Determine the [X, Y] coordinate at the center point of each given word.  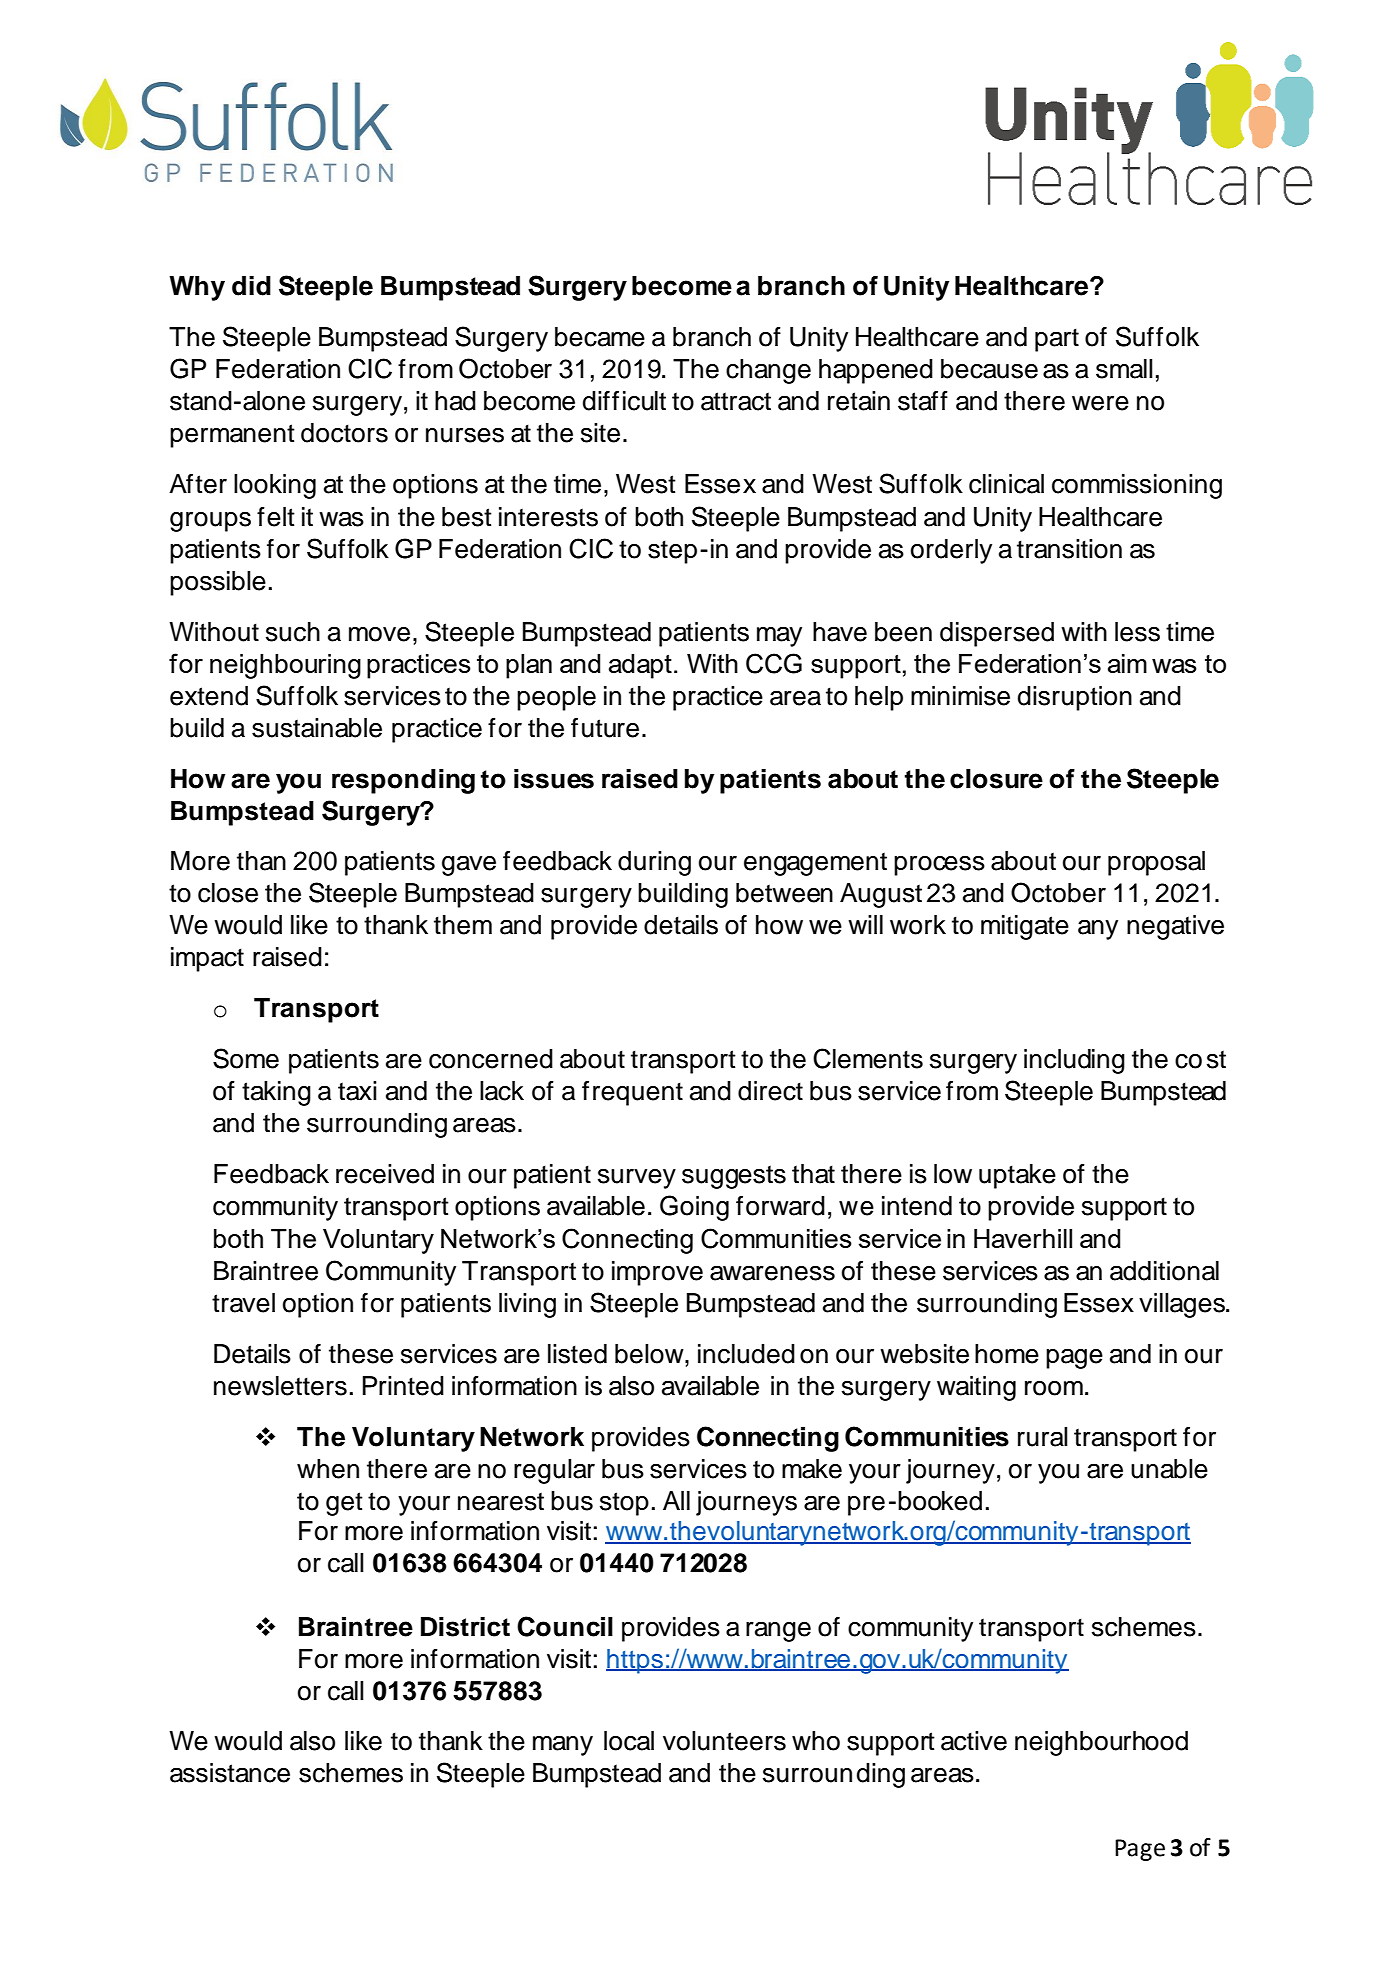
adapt [640, 666]
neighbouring [285, 666]
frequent [632, 1093]
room [1054, 1388]
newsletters [280, 1386]
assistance [230, 1773]
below [650, 1354]
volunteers [724, 1741]
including [1074, 1061]
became [600, 337]
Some [246, 1058]
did [251, 286]
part [1057, 340]
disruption [1075, 698]
